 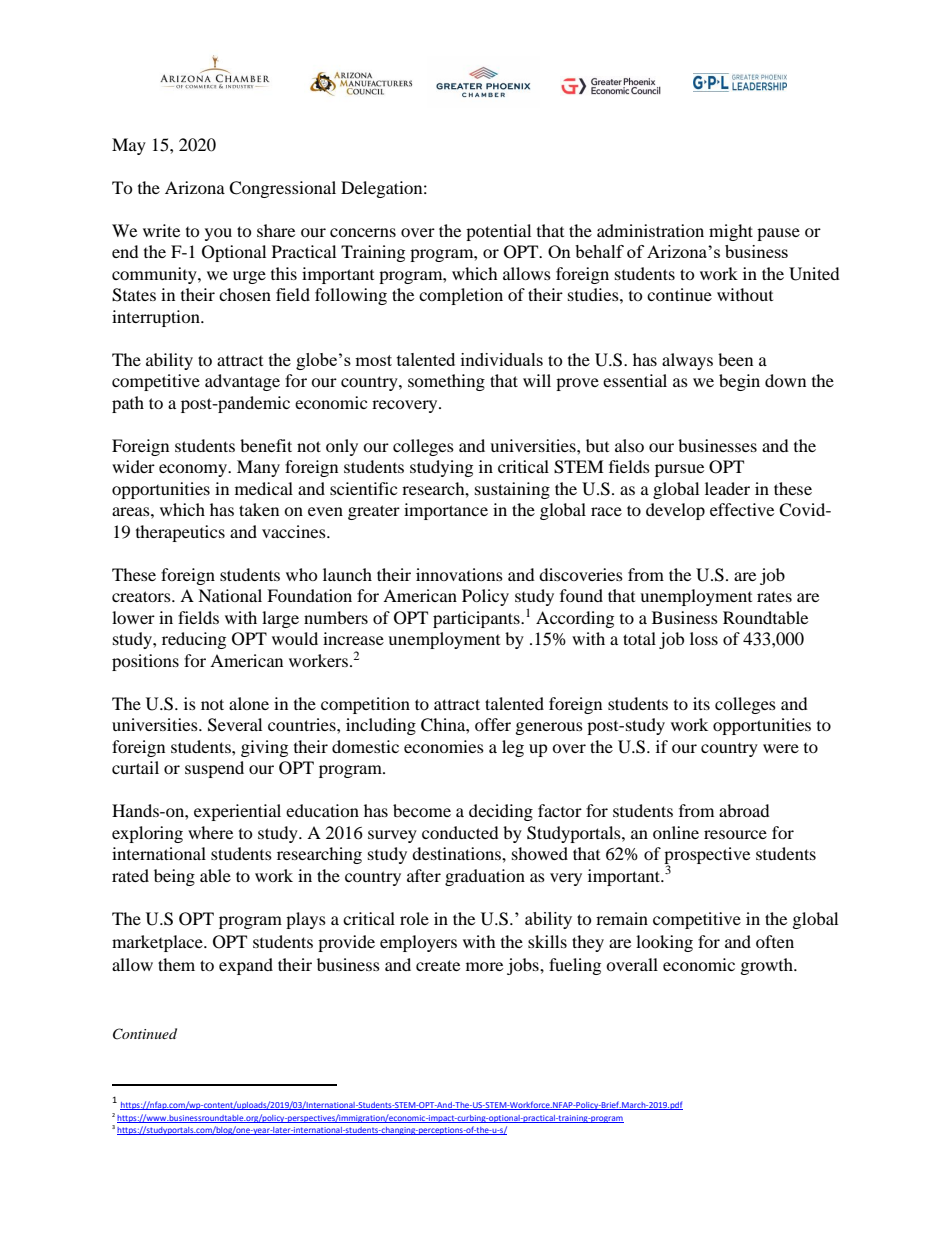 What do you see at coordinates (493, 724) in the screenshot?
I see `offer` at bounding box center [493, 724].
